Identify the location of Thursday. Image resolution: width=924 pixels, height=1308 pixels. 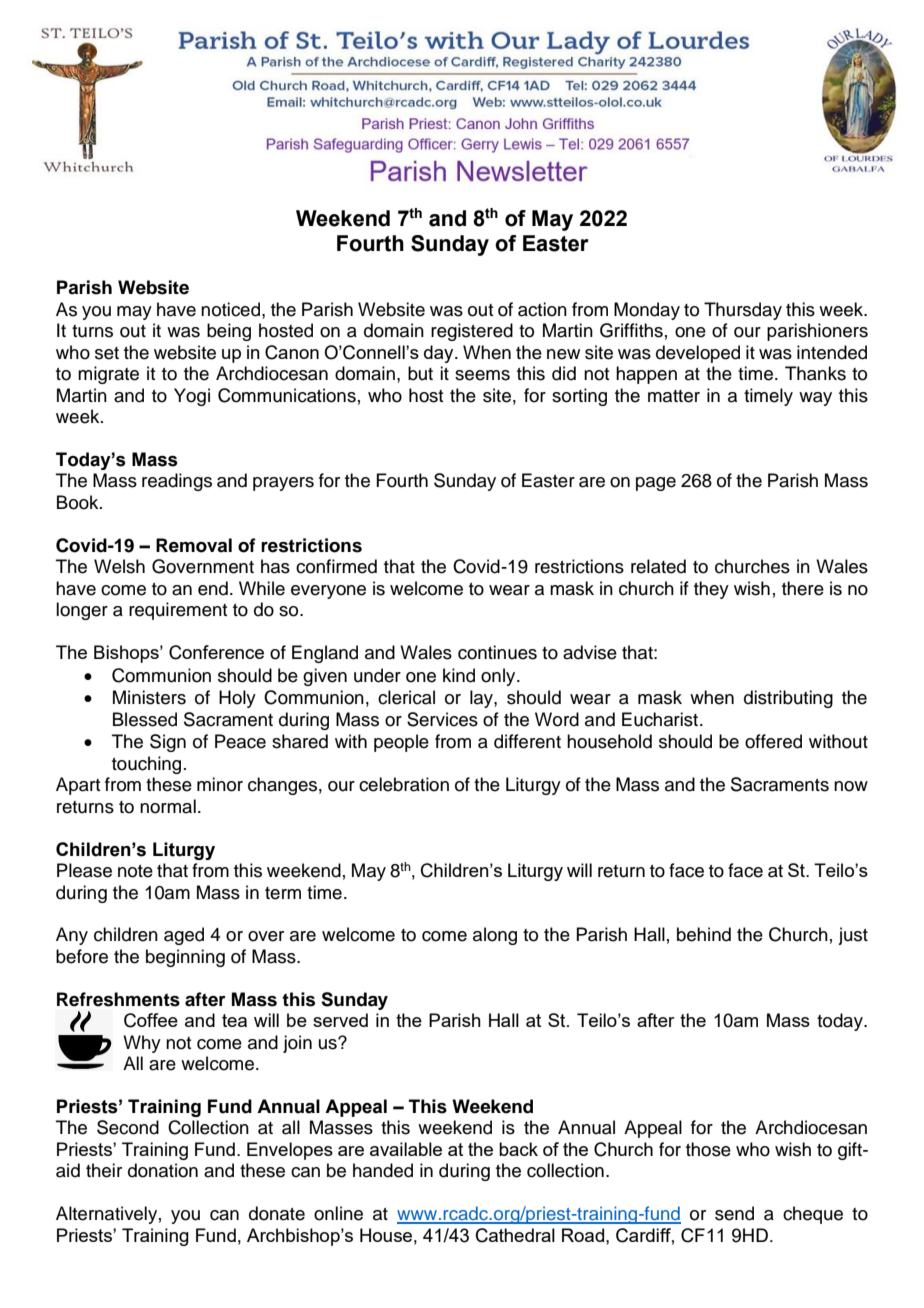
(743, 311).
